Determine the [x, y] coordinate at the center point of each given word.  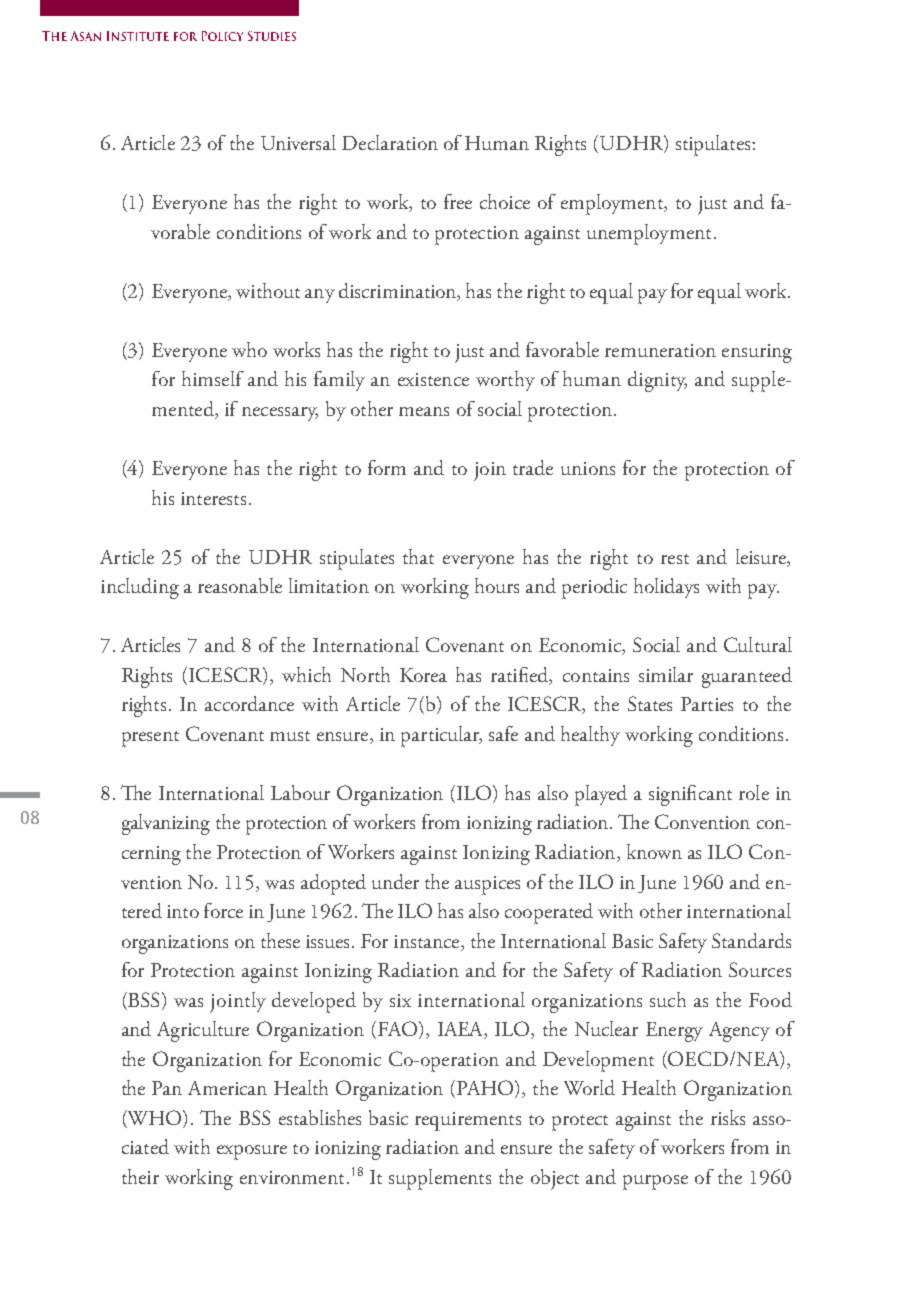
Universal [298, 142]
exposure [252, 1152]
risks [728, 1117]
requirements [468, 1121]
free [458, 201]
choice [505, 201]
